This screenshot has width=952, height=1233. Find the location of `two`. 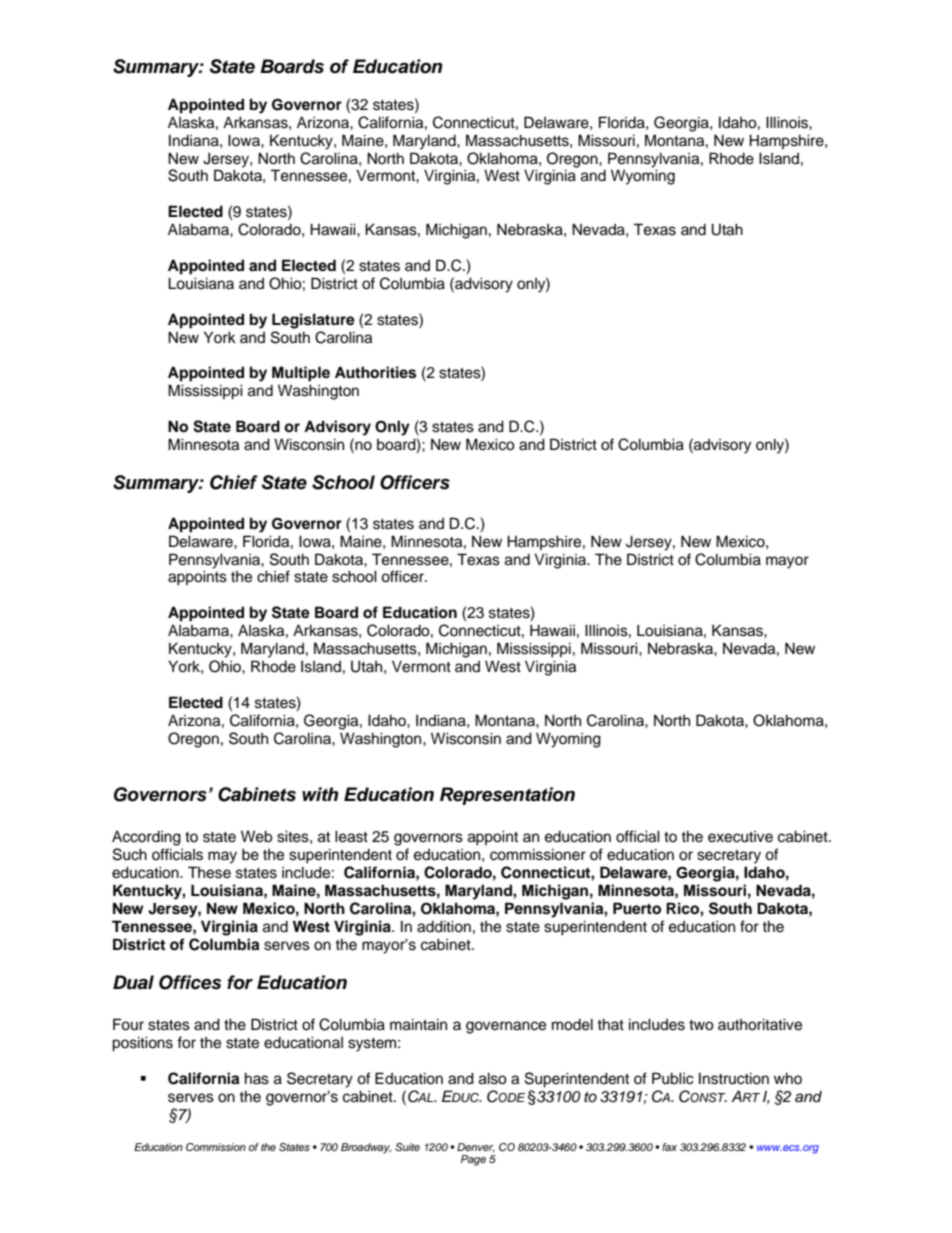

two is located at coordinates (701, 1025).
